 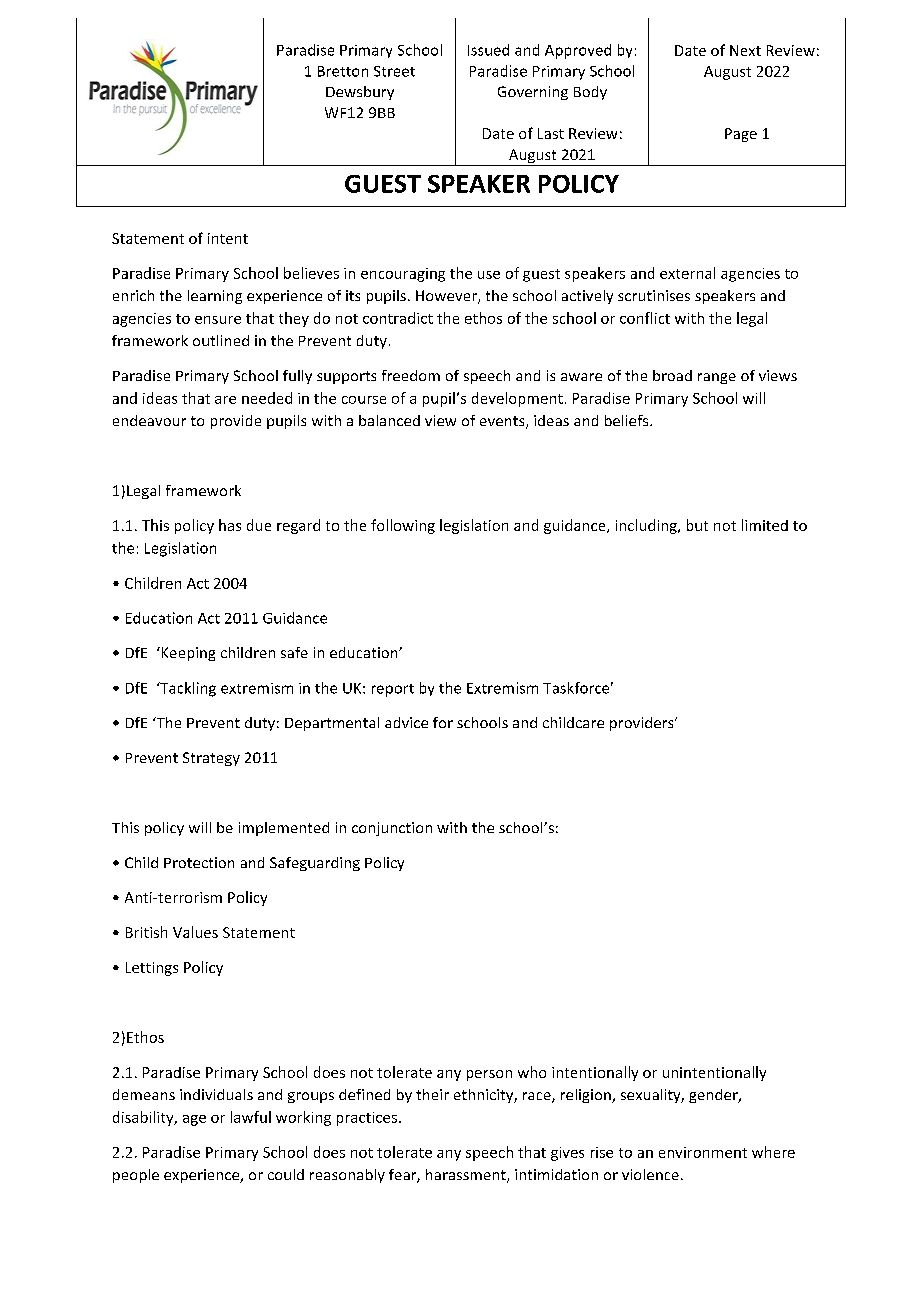 What do you see at coordinates (406, 722) in the screenshot?
I see `advice` at bounding box center [406, 722].
